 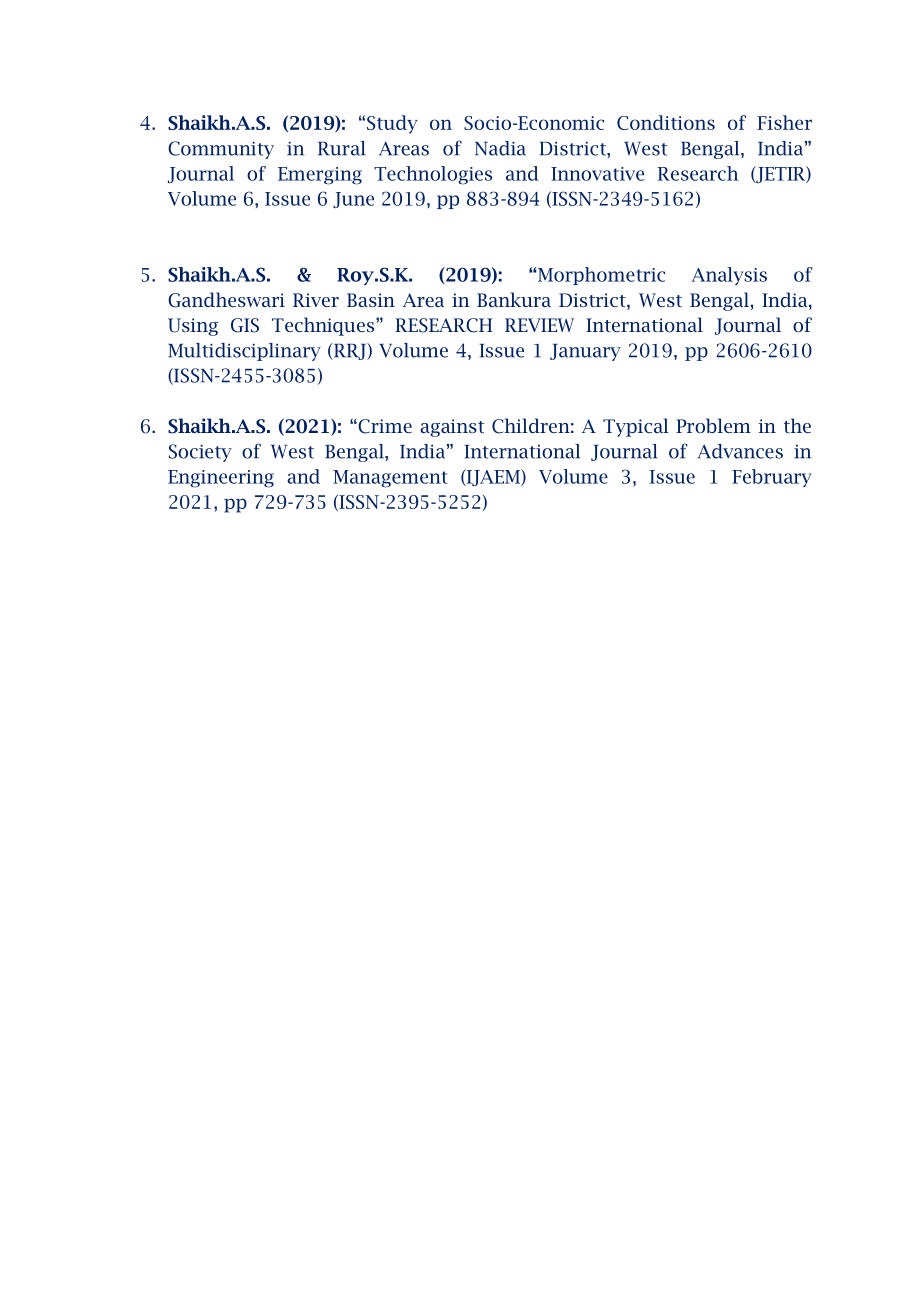 What do you see at coordinates (539, 325) in the page?
I see `REVIEW` at bounding box center [539, 325].
